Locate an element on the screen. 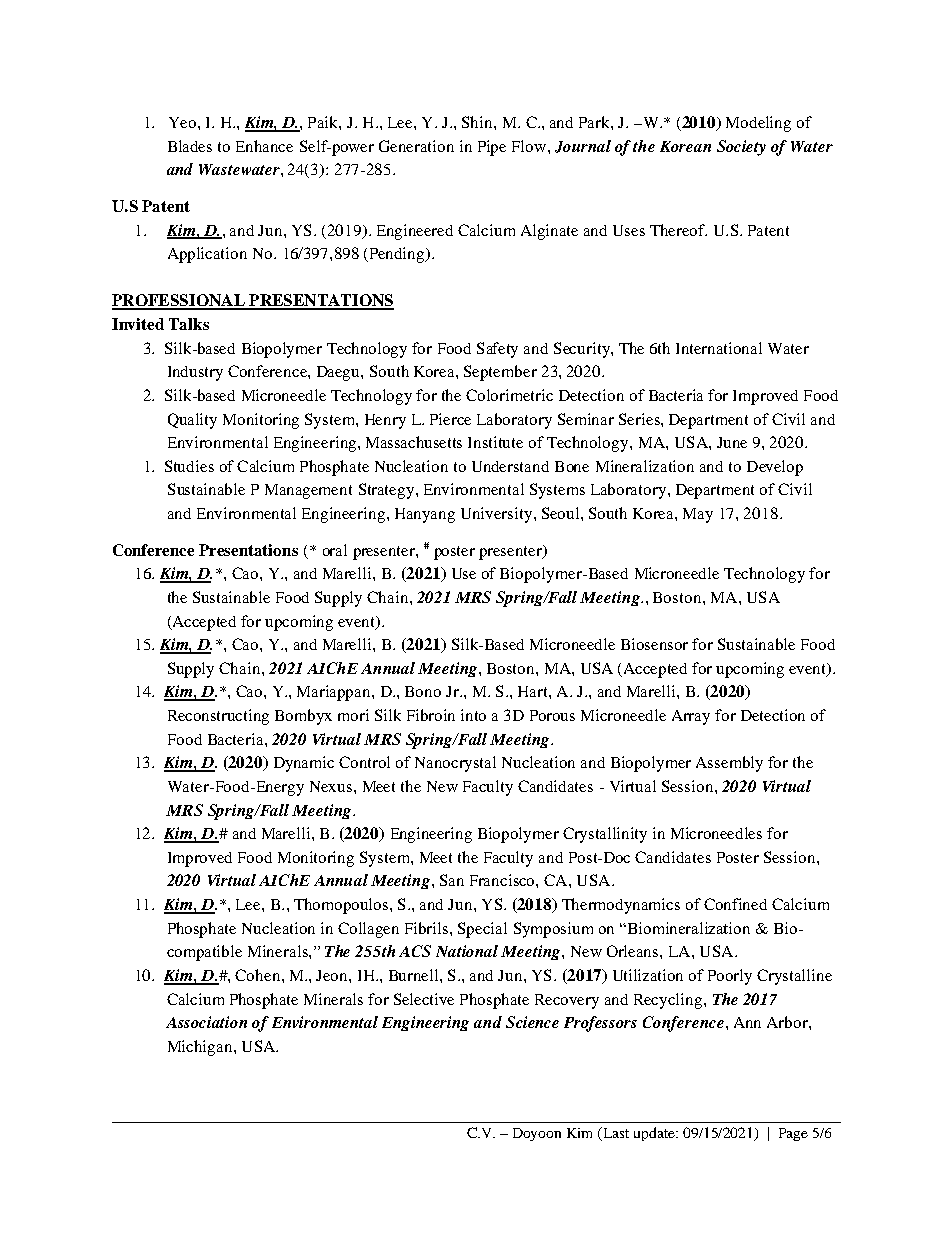 The width and height of the screenshot is (952, 1233). Pipe is located at coordinates (492, 148).
